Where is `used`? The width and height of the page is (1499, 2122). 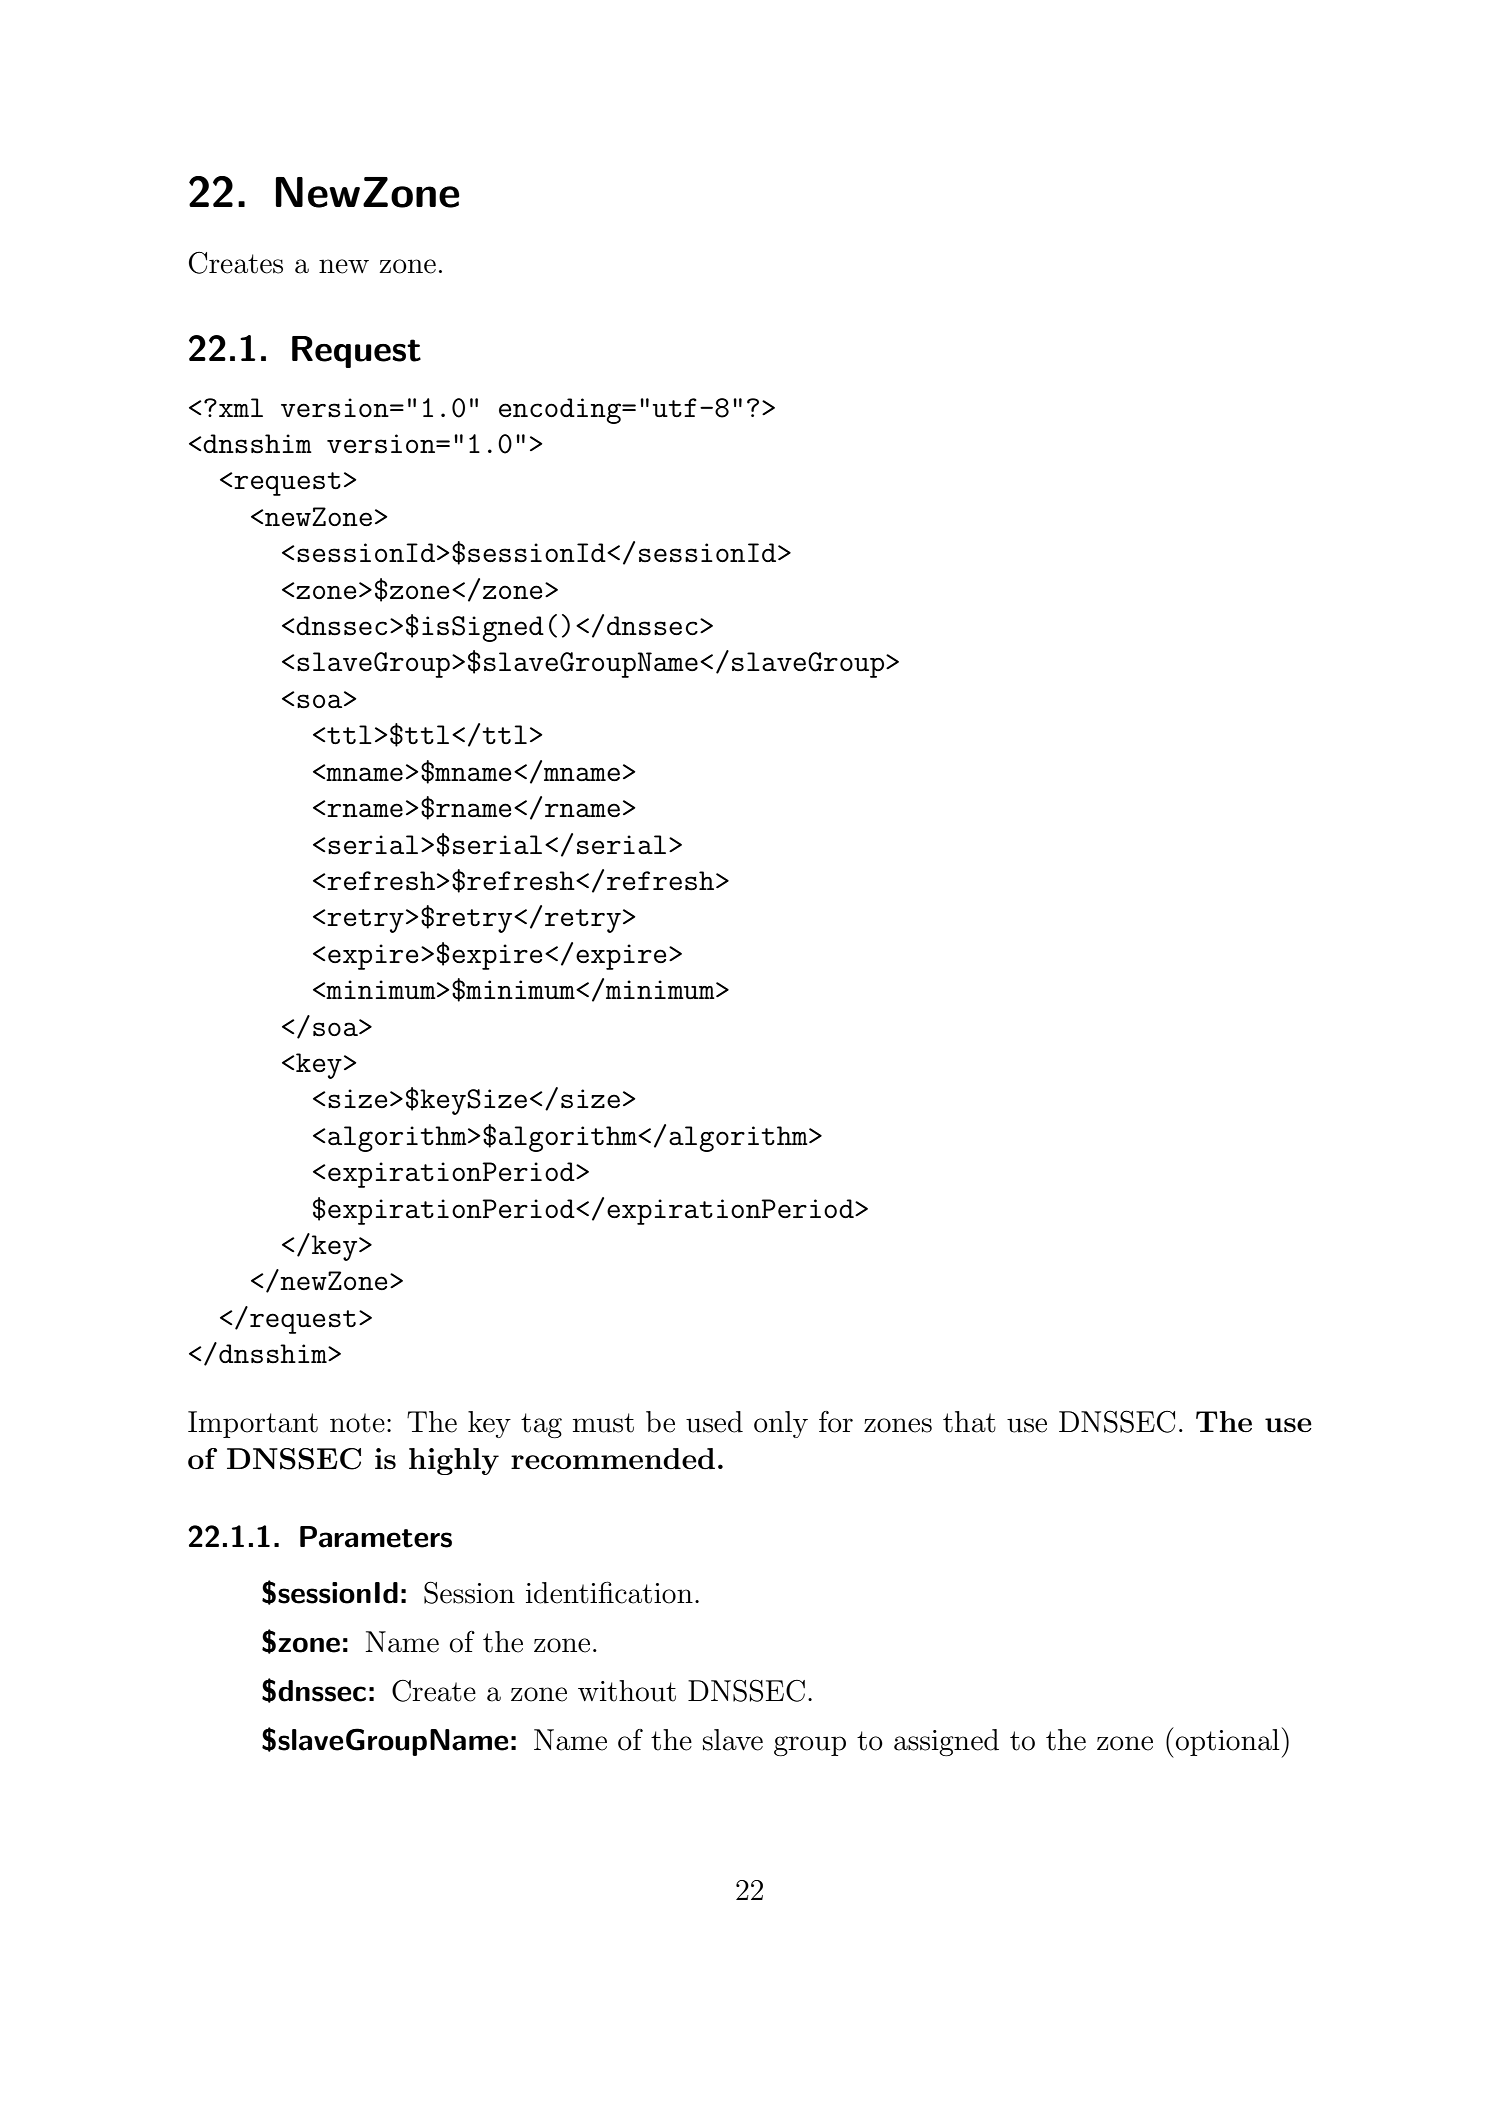
used is located at coordinates (714, 1422).
